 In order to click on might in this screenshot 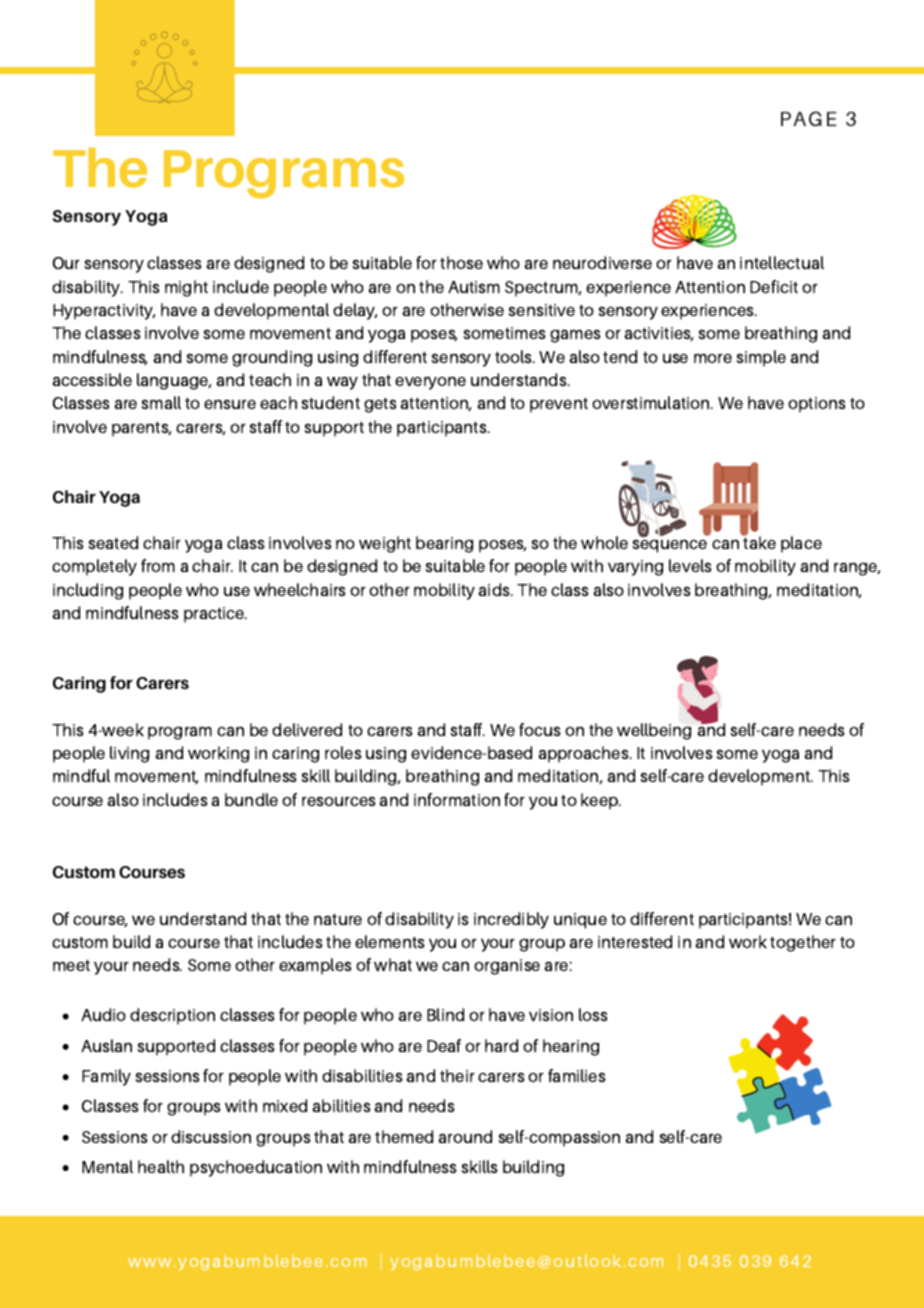, I will do `click(186, 288)`.
